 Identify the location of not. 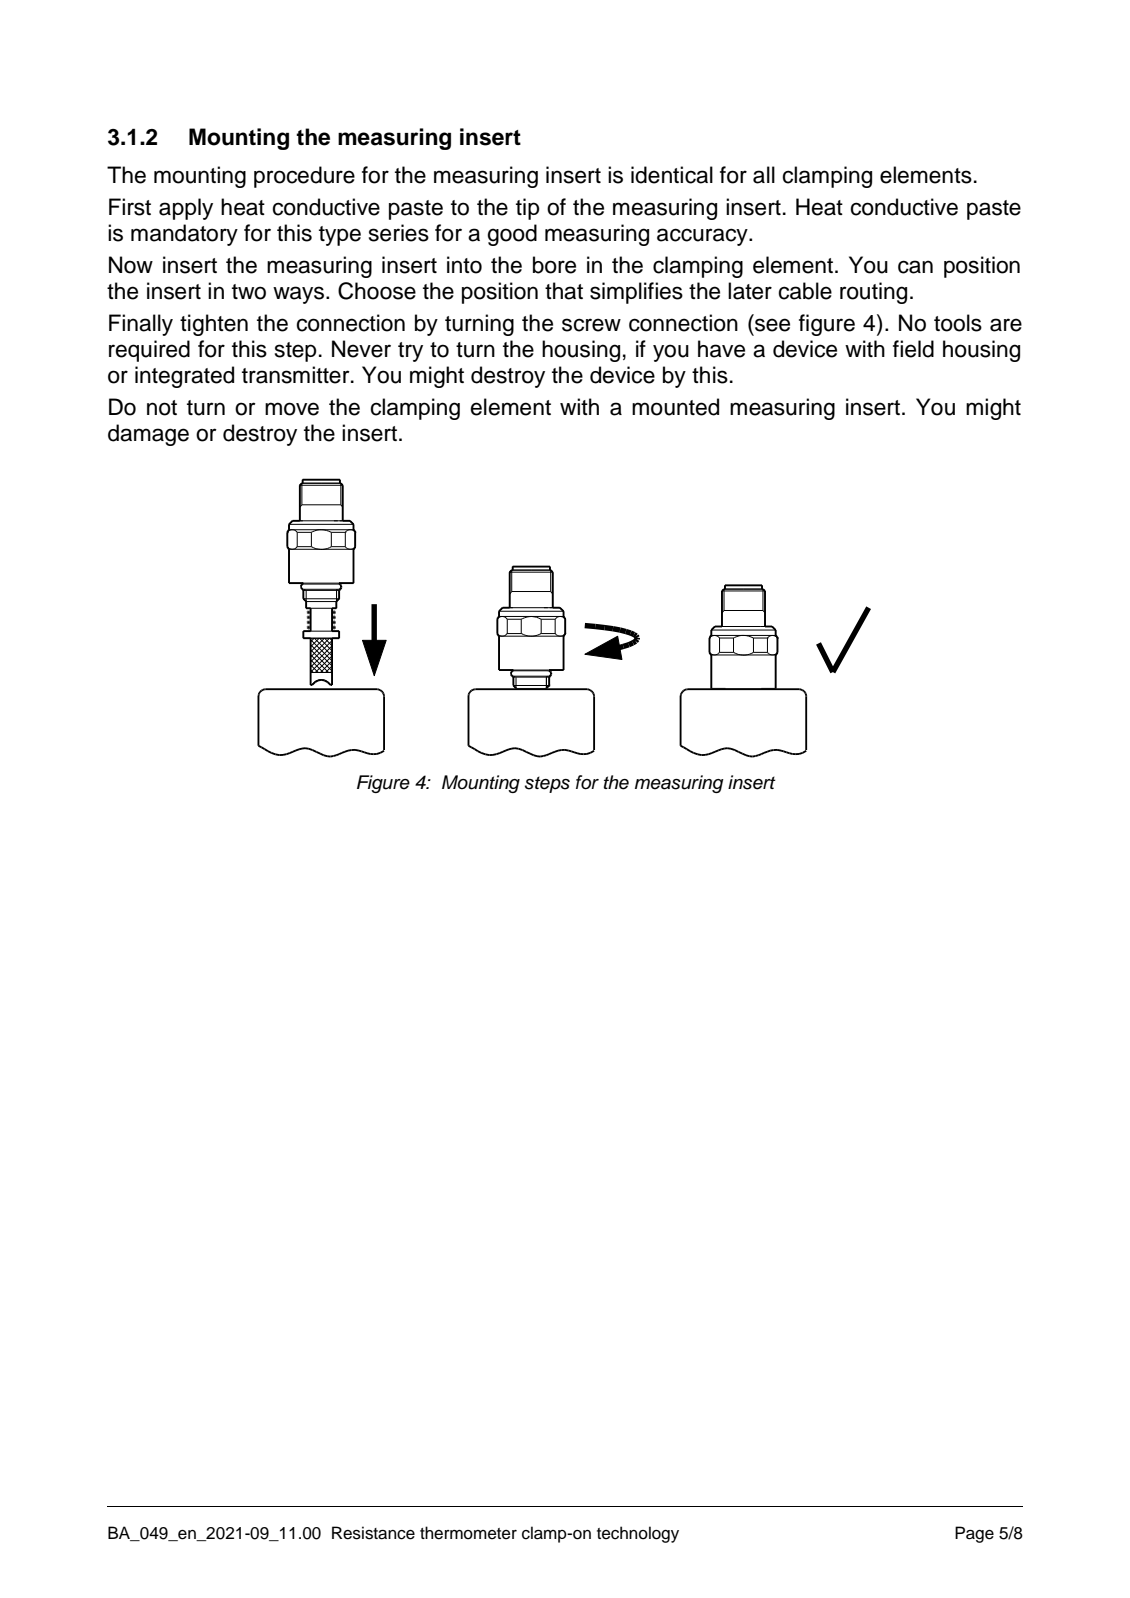
(162, 408).
